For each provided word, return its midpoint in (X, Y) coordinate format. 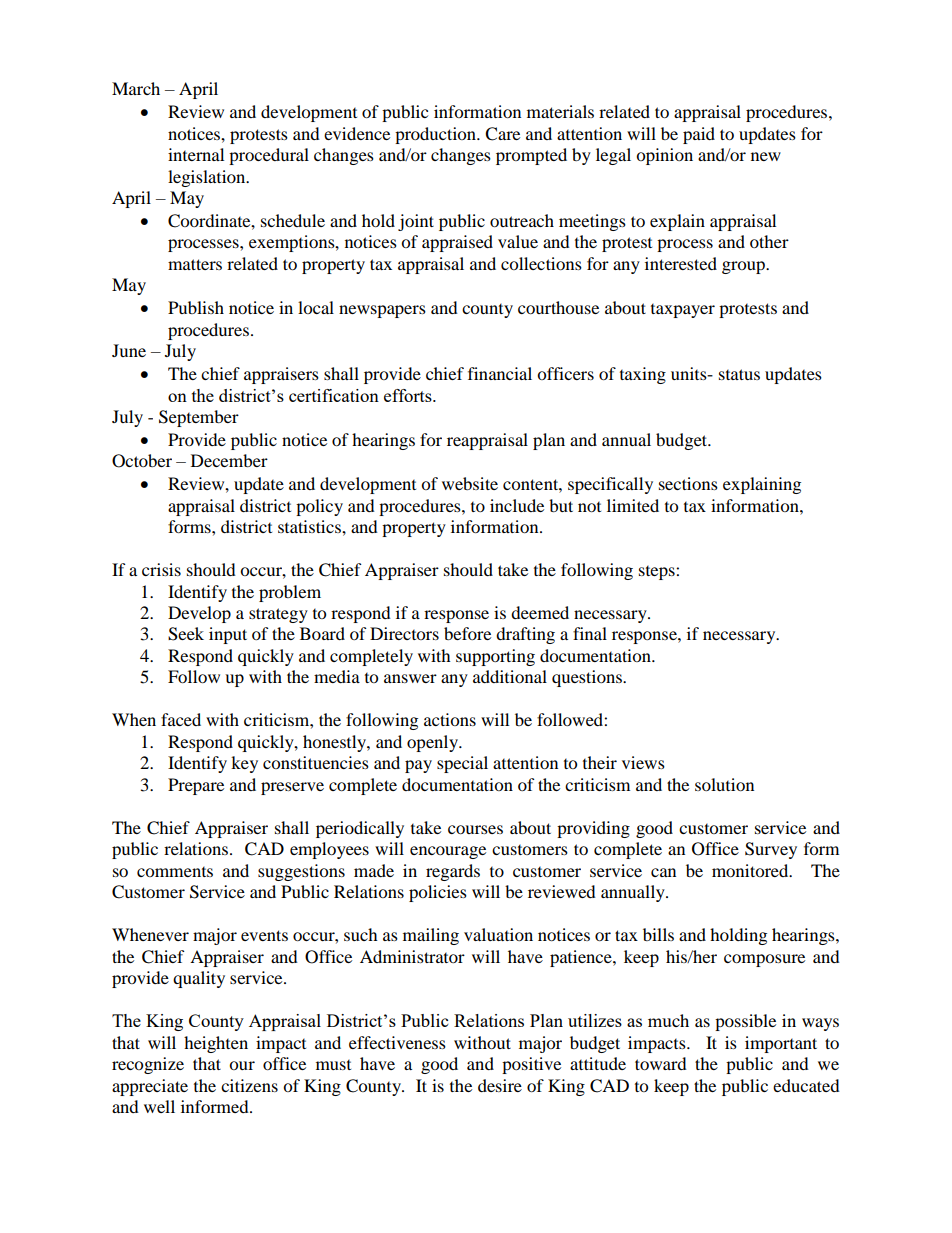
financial (500, 373)
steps (658, 573)
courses (475, 829)
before (467, 633)
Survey (771, 850)
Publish (196, 307)
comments (175, 872)
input (228, 635)
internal (196, 154)
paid (699, 135)
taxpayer (683, 311)
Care (502, 134)
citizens (249, 1085)
